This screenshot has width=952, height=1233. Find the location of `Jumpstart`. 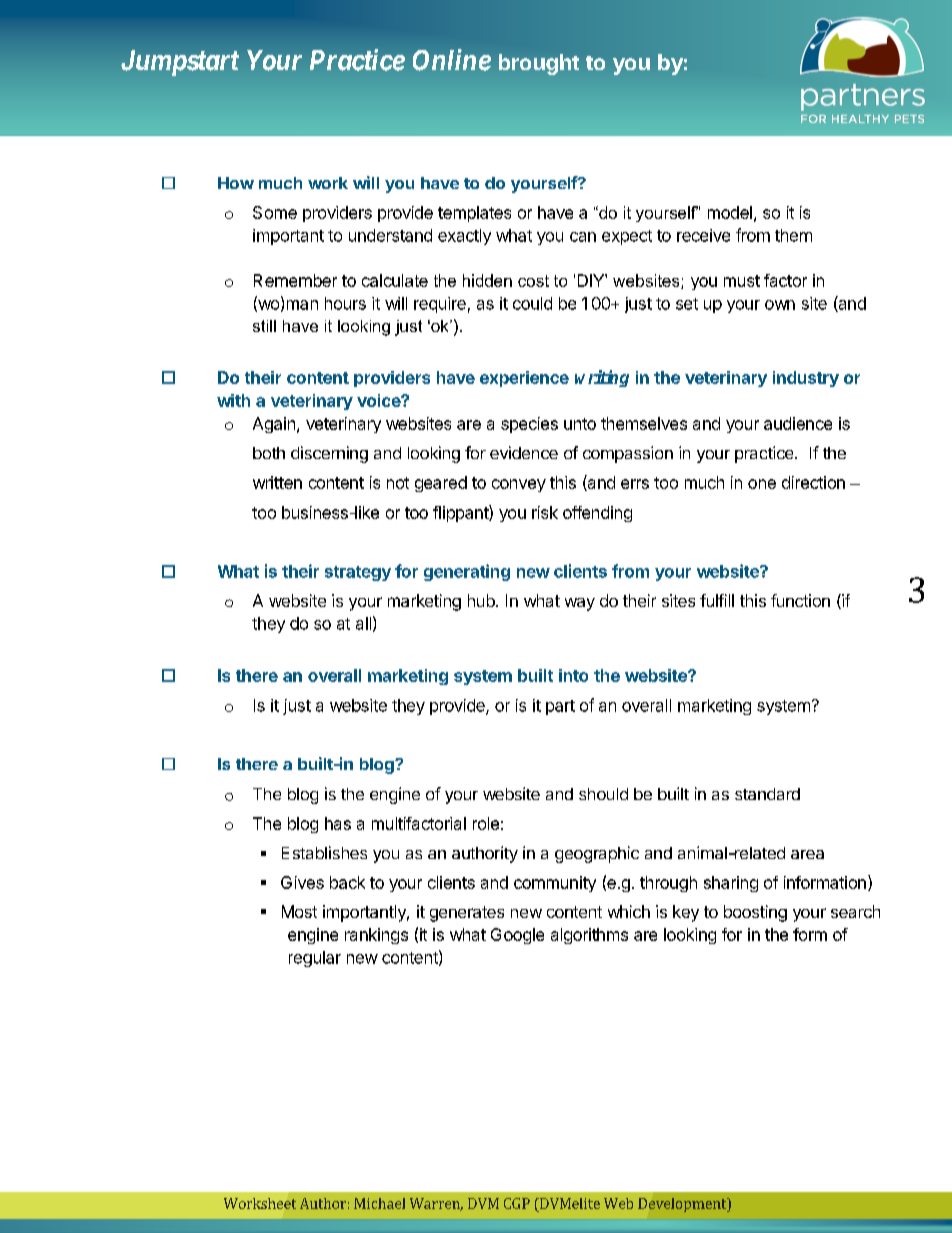

Jumpstart is located at coordinates (180, 63).
